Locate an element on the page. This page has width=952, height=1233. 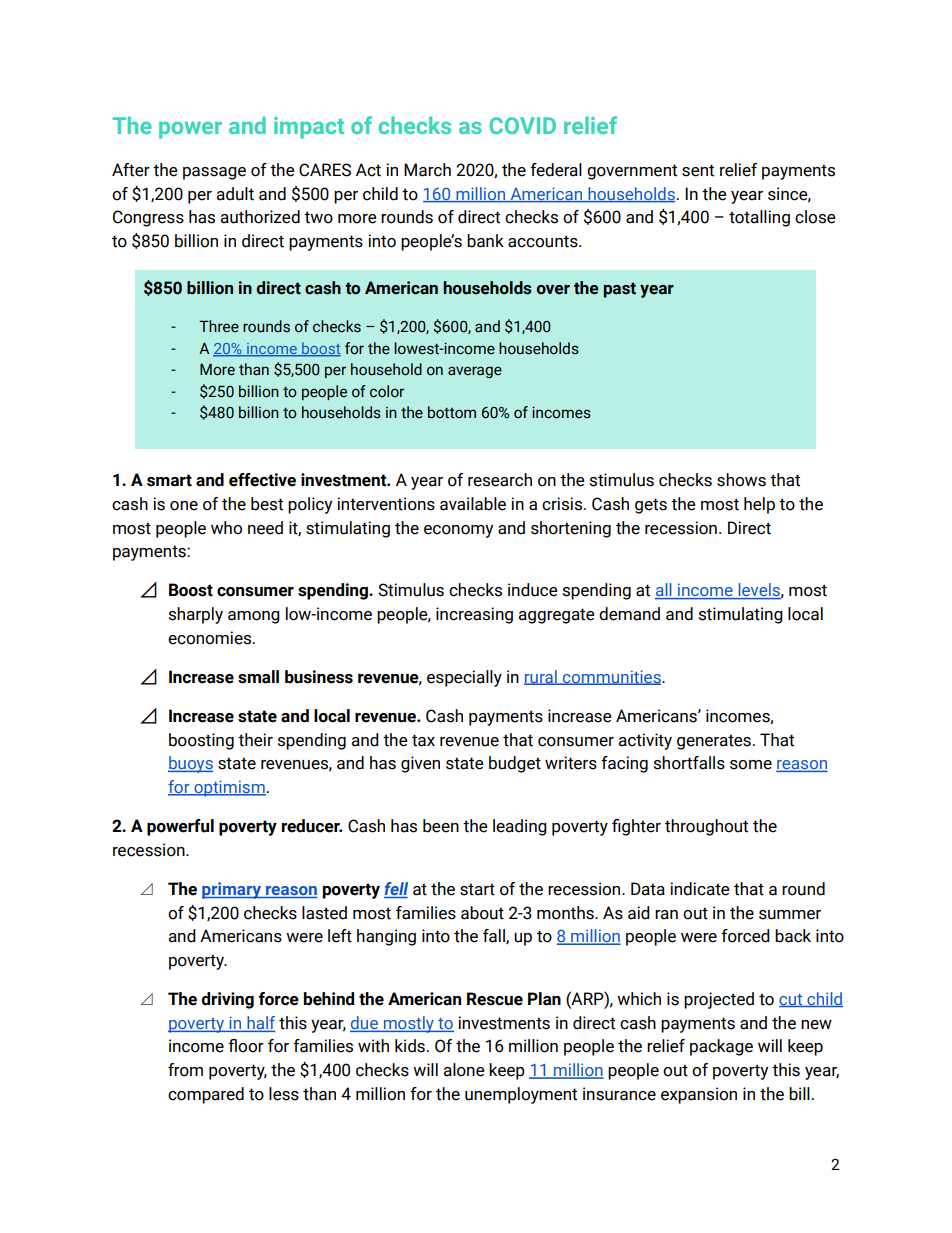
optimism is located at coordinates (229, 788).
